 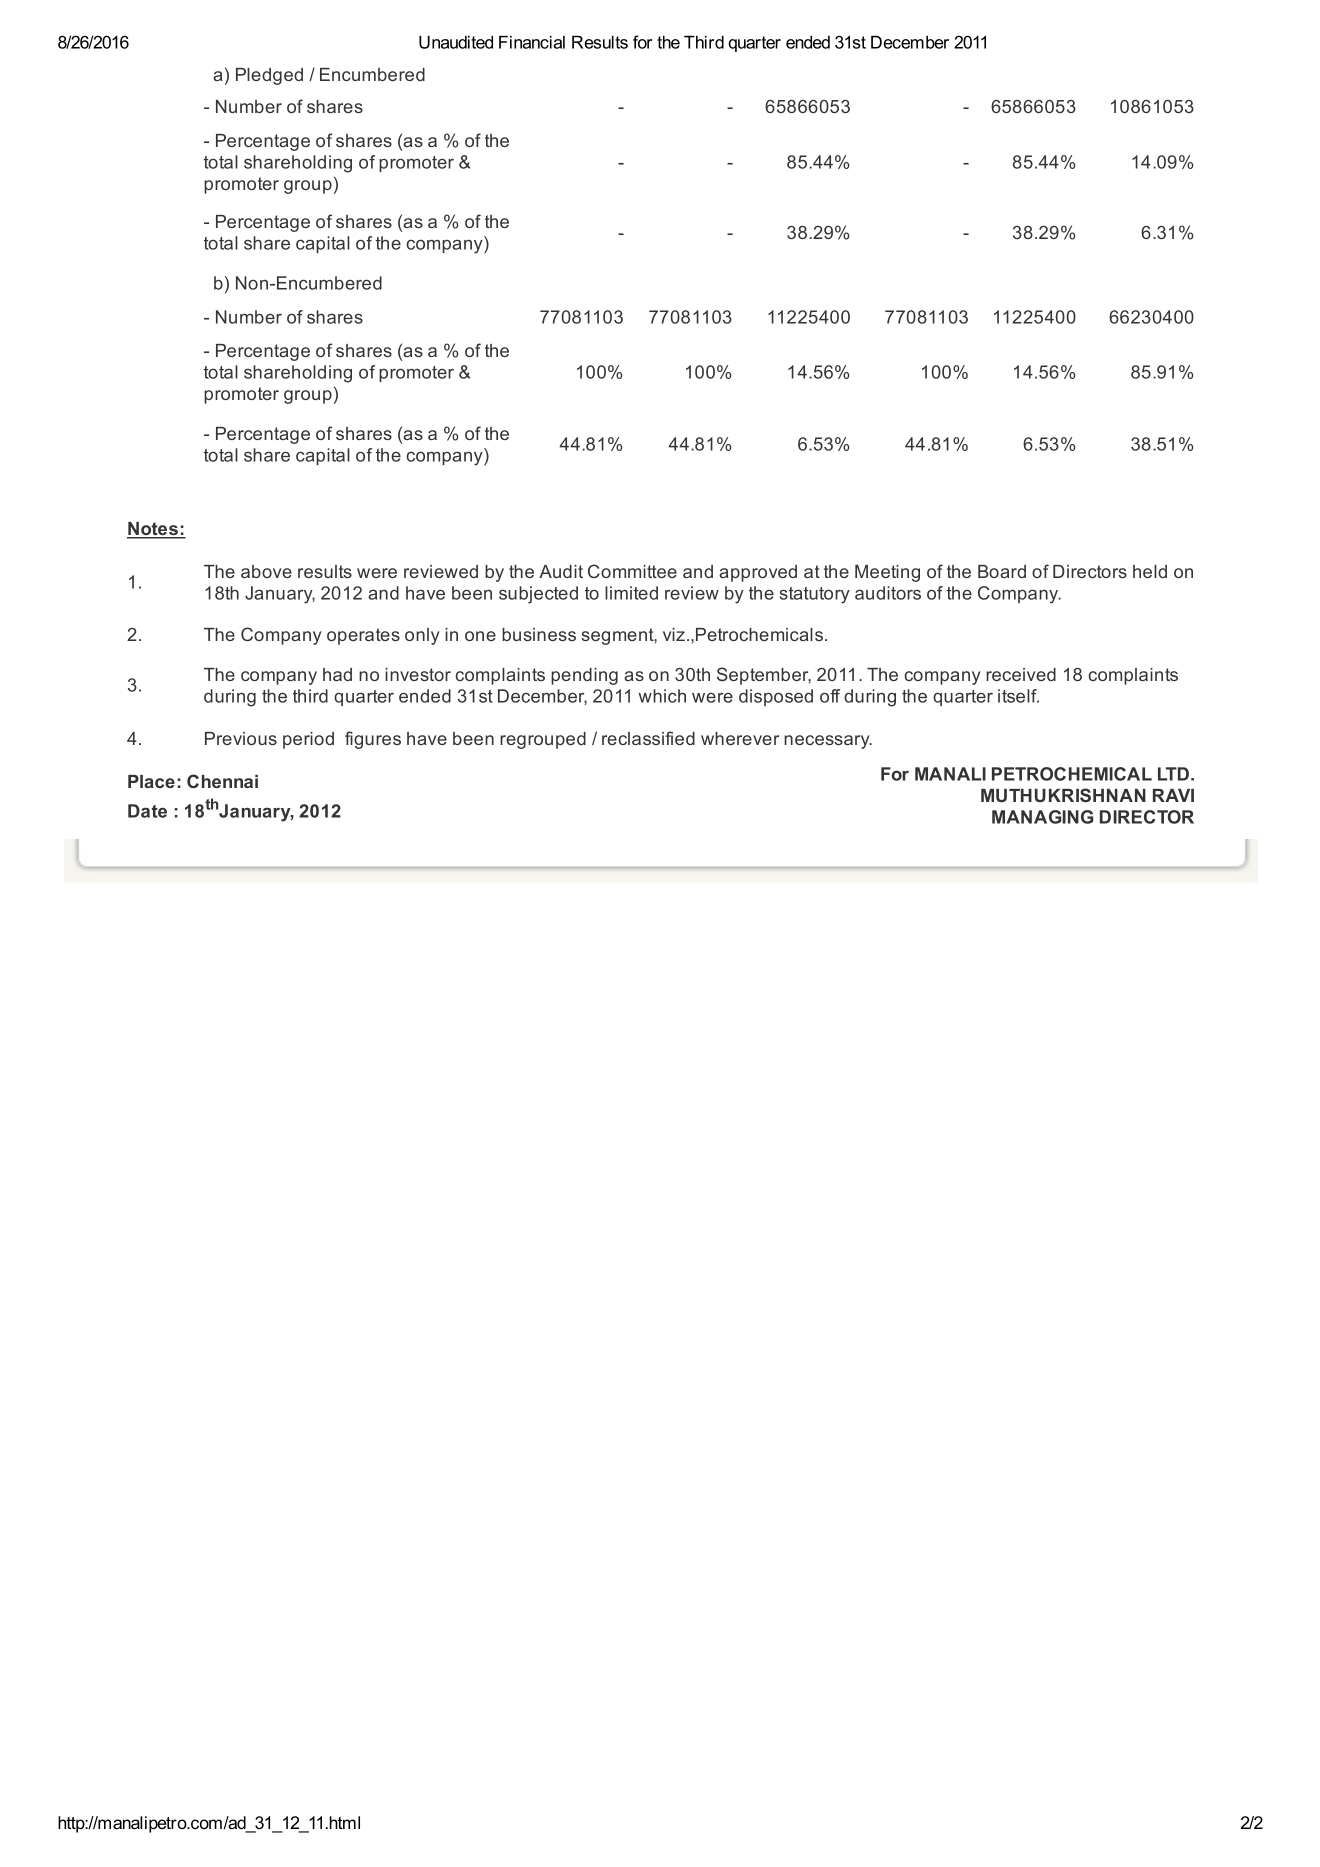 I want to click on above, so click(x=266, y=571).
